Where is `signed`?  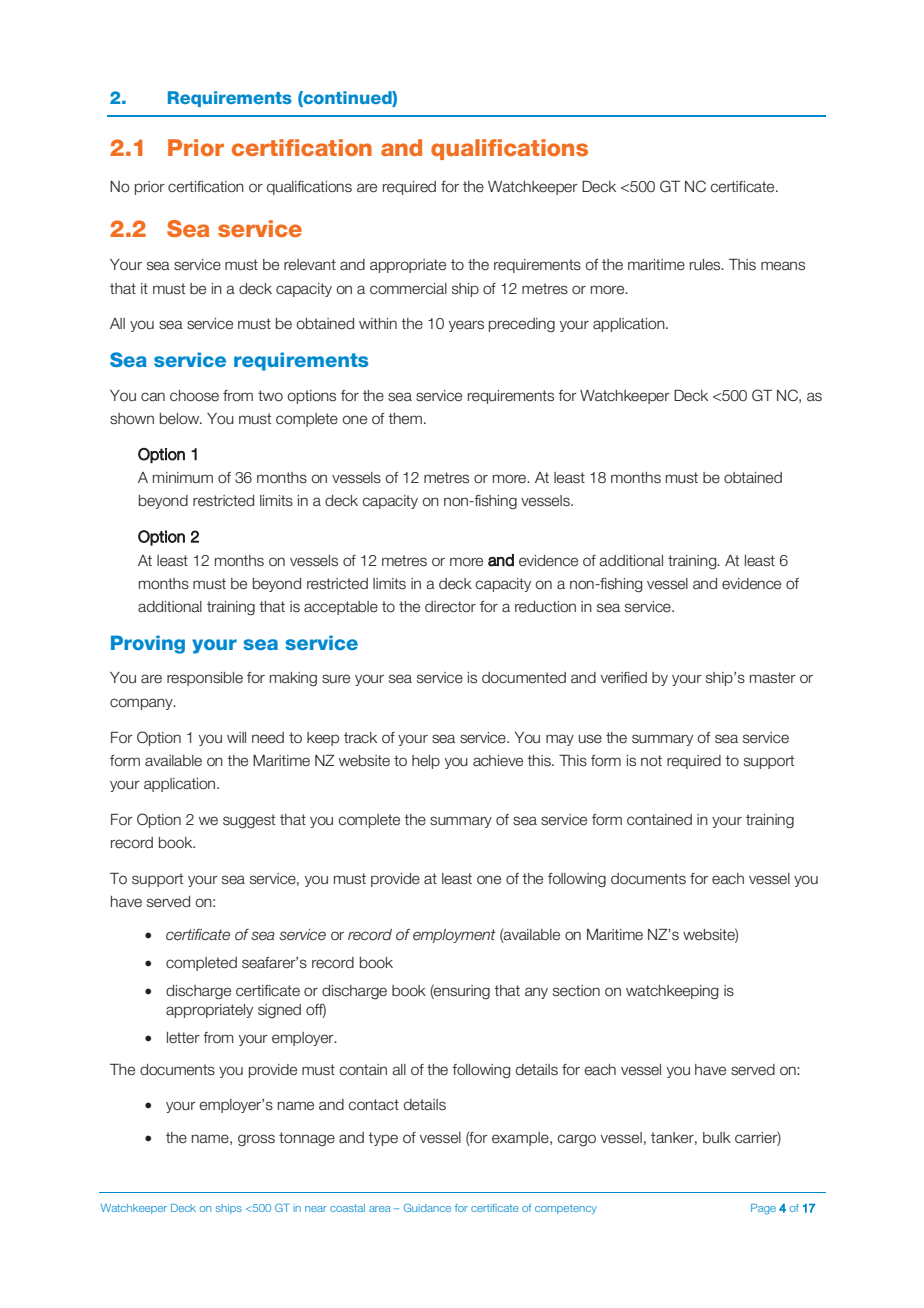
signed is located at coordinates (279, 1011).
